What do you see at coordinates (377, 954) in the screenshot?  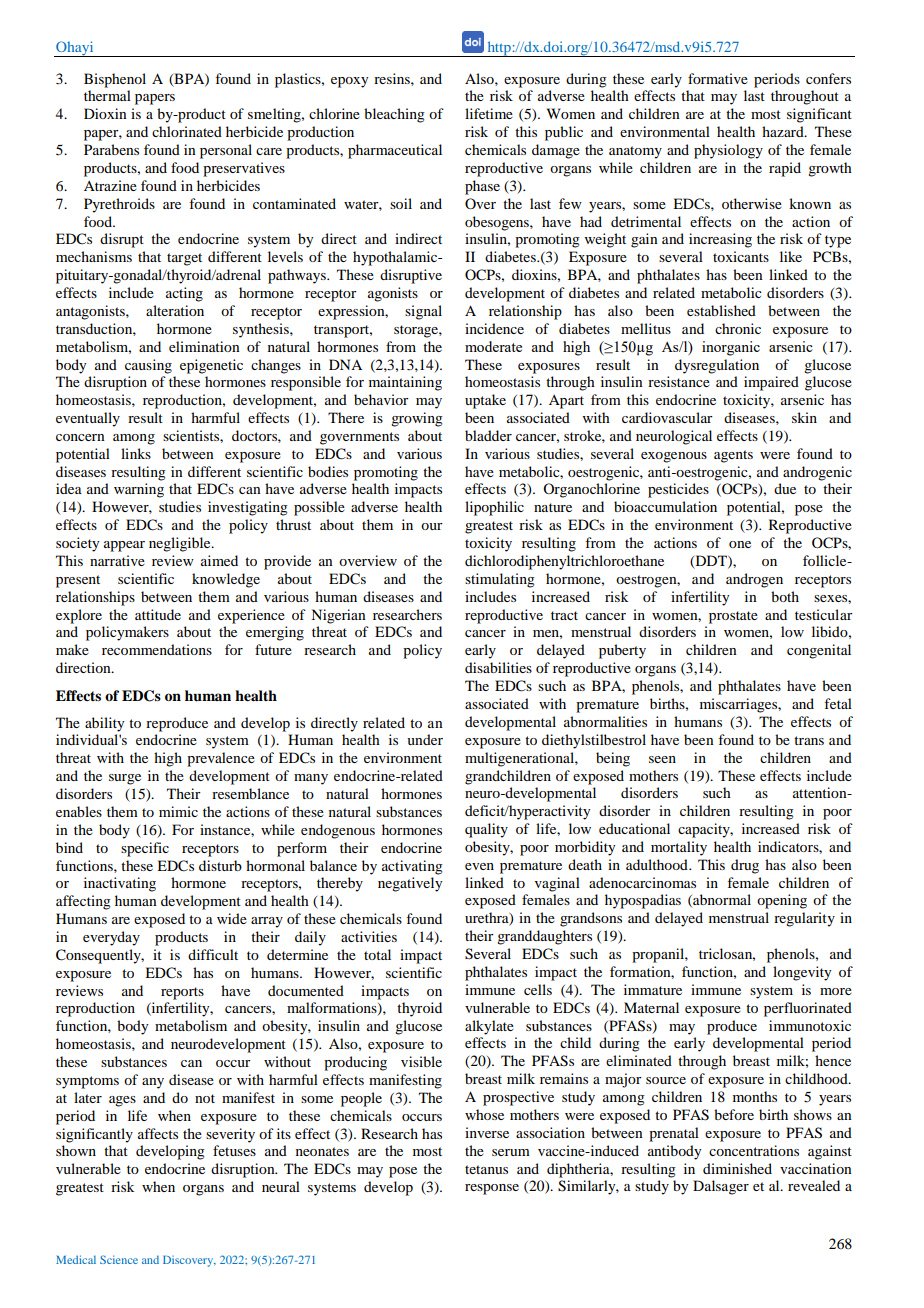 I see `total` at bounding box center [377, 954].
